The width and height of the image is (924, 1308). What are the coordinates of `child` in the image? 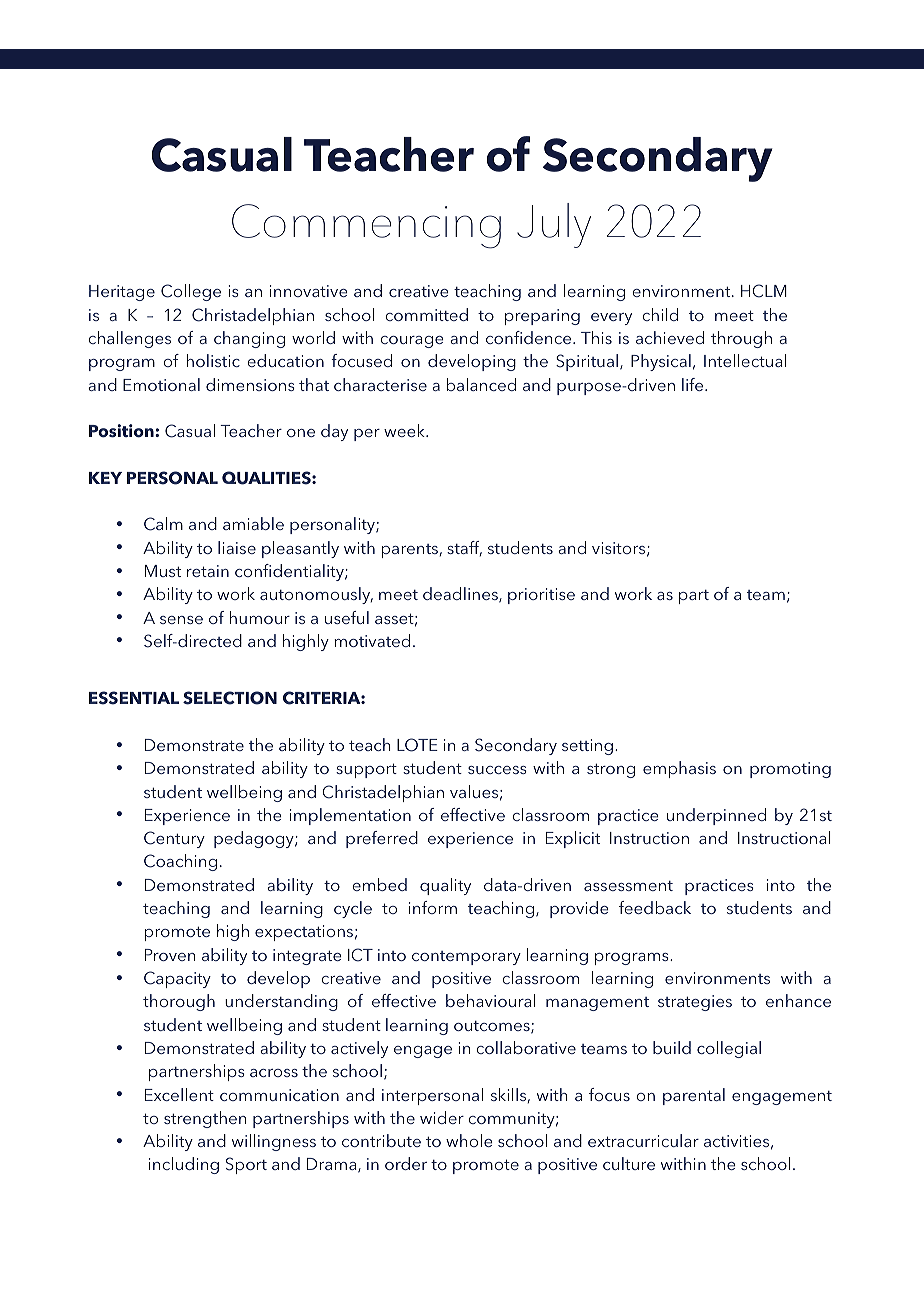 It's located at (660, 314).
